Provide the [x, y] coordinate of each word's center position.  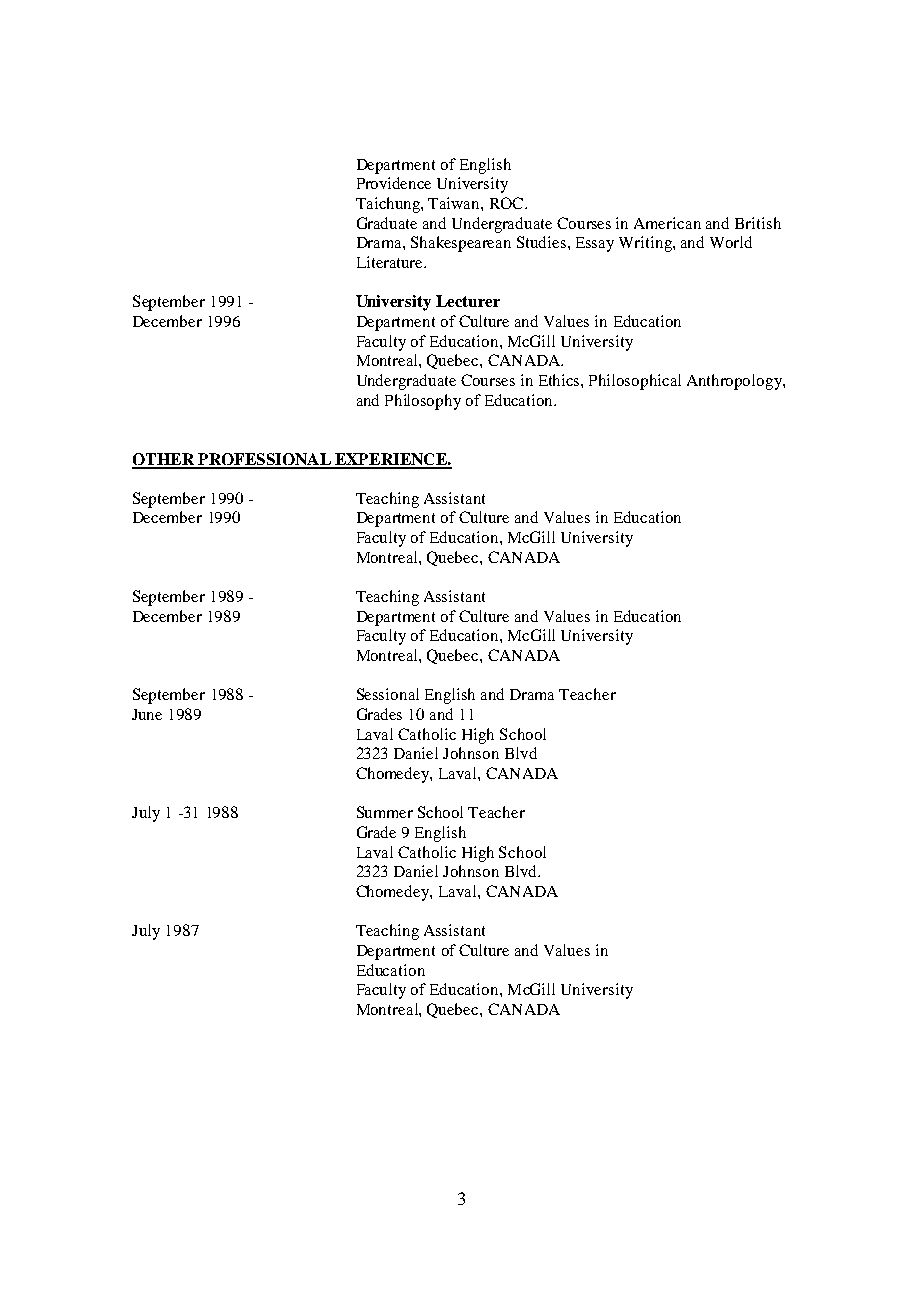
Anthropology [735, 382]
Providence [394, 183]
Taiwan [455, 203]
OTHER [164, 460]
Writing [646, 244]
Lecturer [468, 301]
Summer [385, 812]
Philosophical [635, 382]
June [147, 714]
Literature [391, 262]
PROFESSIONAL [264, 460]
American [667, 223]
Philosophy [423, 402]
